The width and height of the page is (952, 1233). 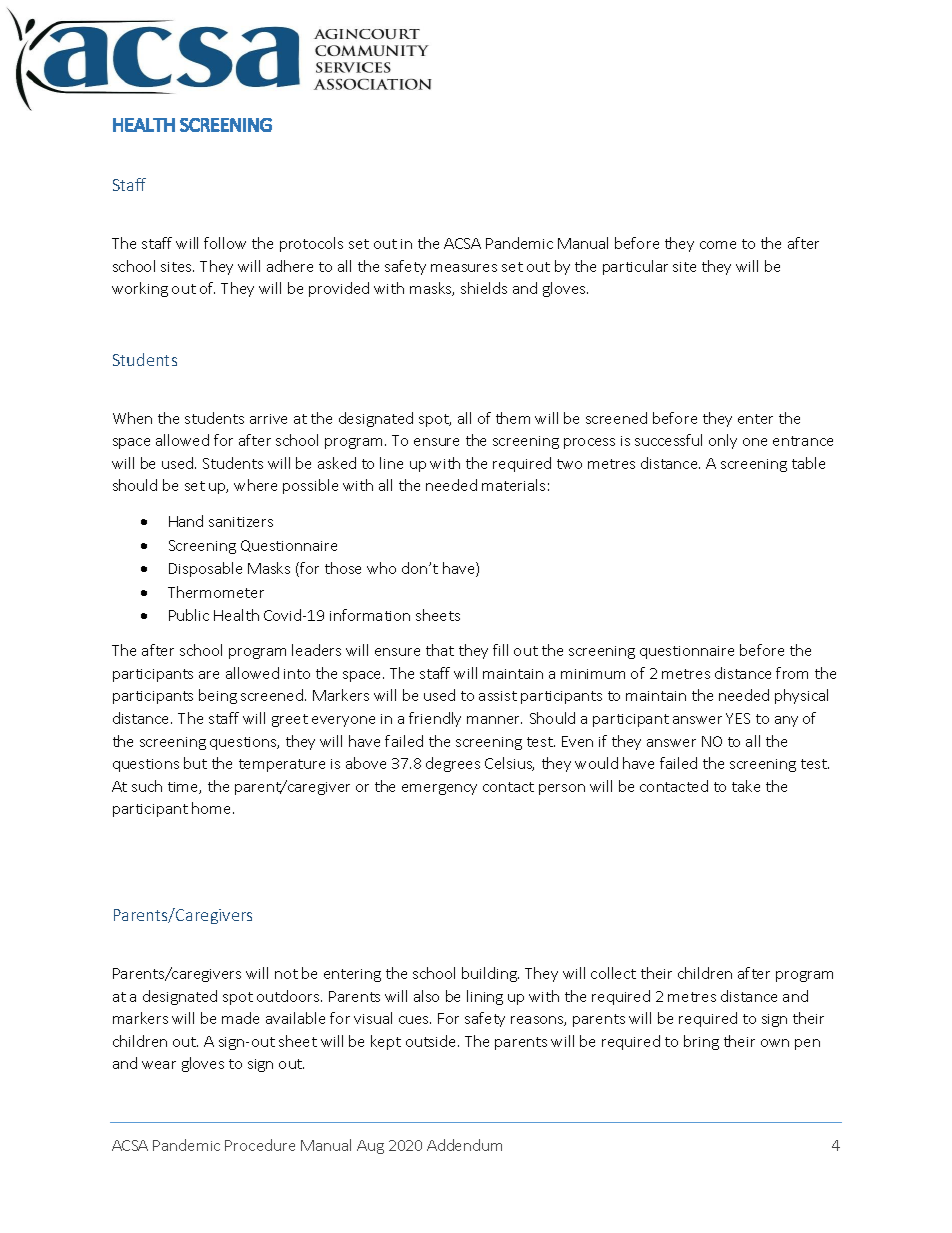 I want to click on follow, so click(x=225, y=243).
